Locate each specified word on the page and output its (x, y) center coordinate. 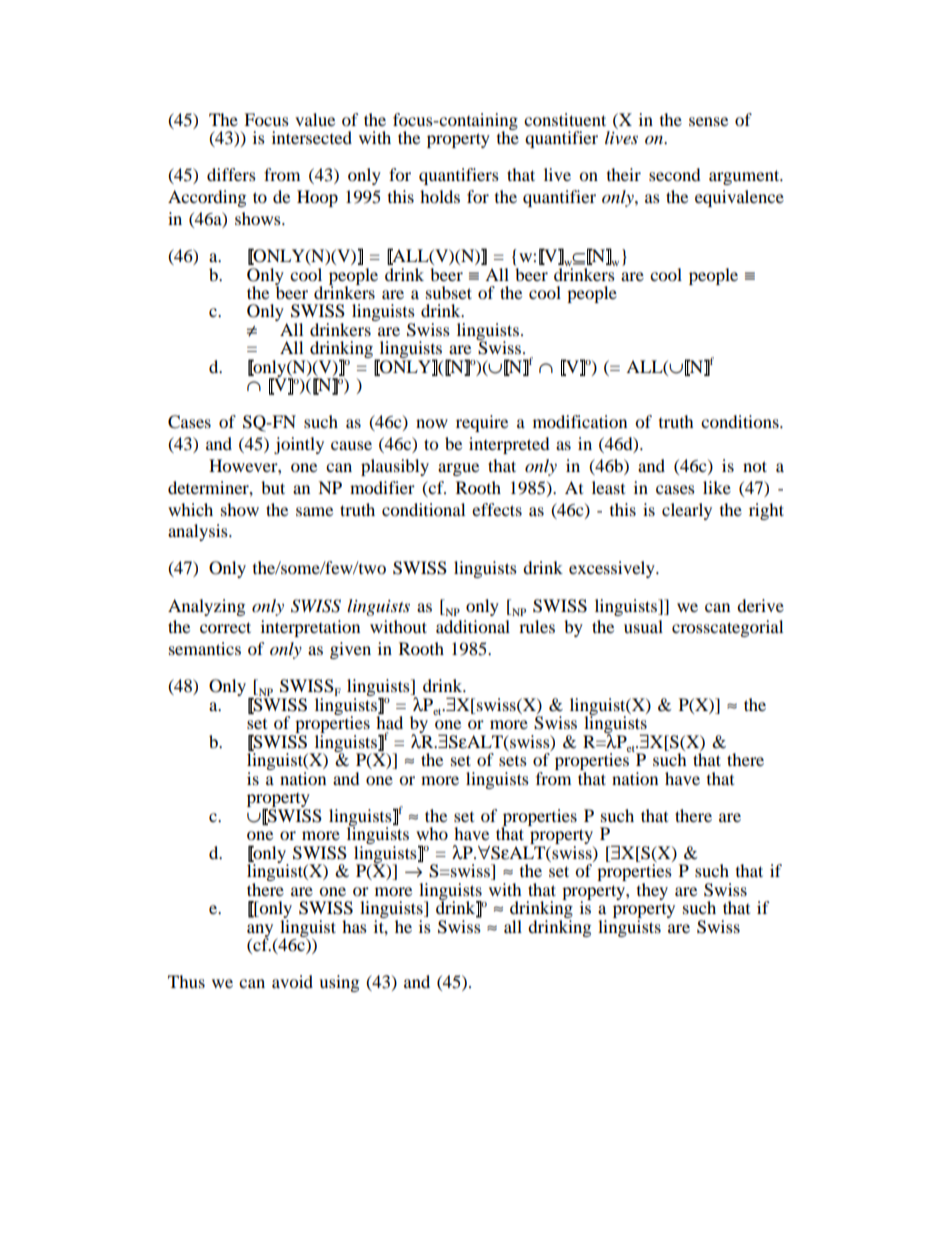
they (652, 891)
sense (708, 121)
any (260, 931)
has (354, 926)
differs (231, 174)
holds (440, 196)
